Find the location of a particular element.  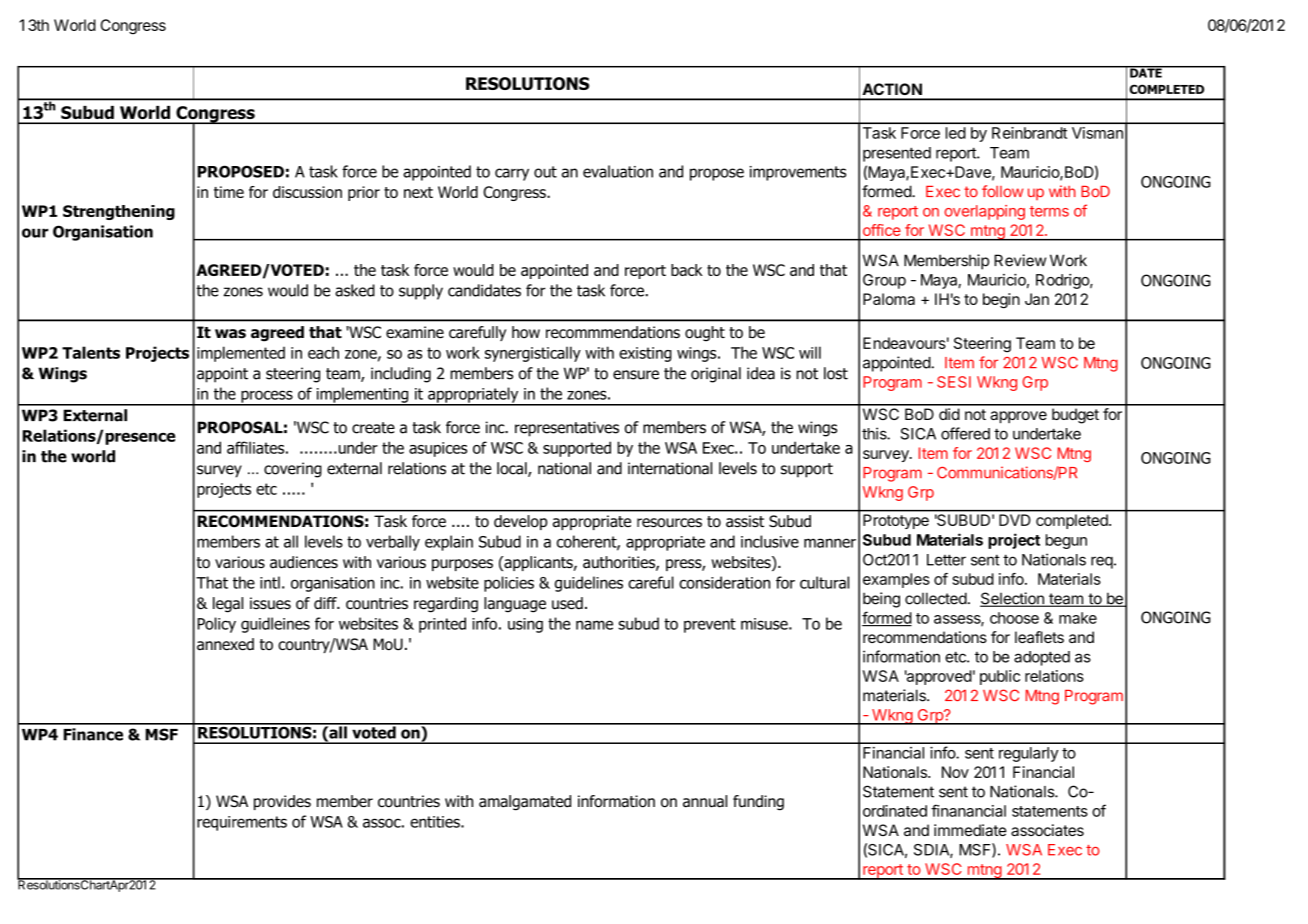

led is located at coordinates (956, 133).
